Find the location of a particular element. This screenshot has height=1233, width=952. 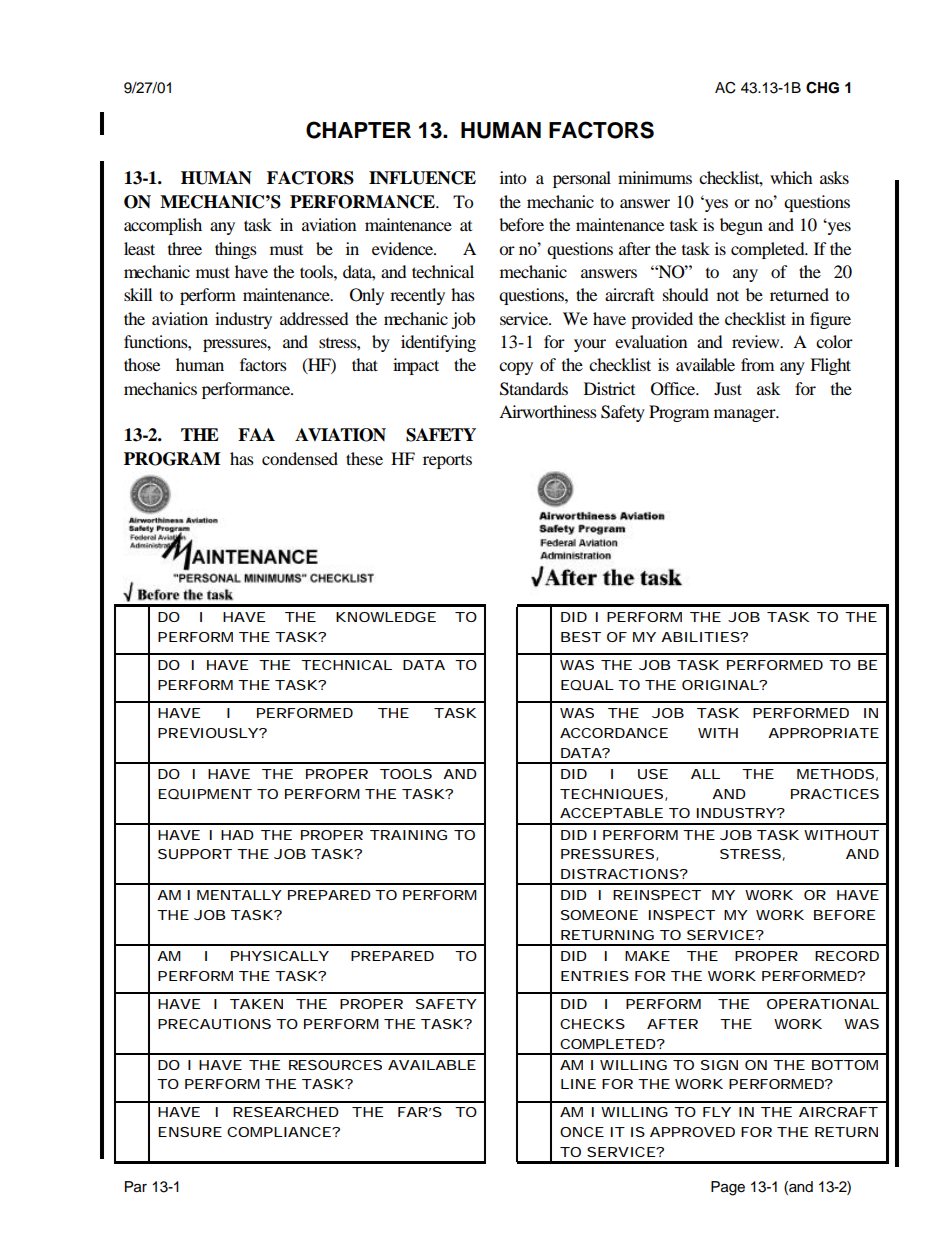

CHAPTER is located at coordinates (358, 130).
